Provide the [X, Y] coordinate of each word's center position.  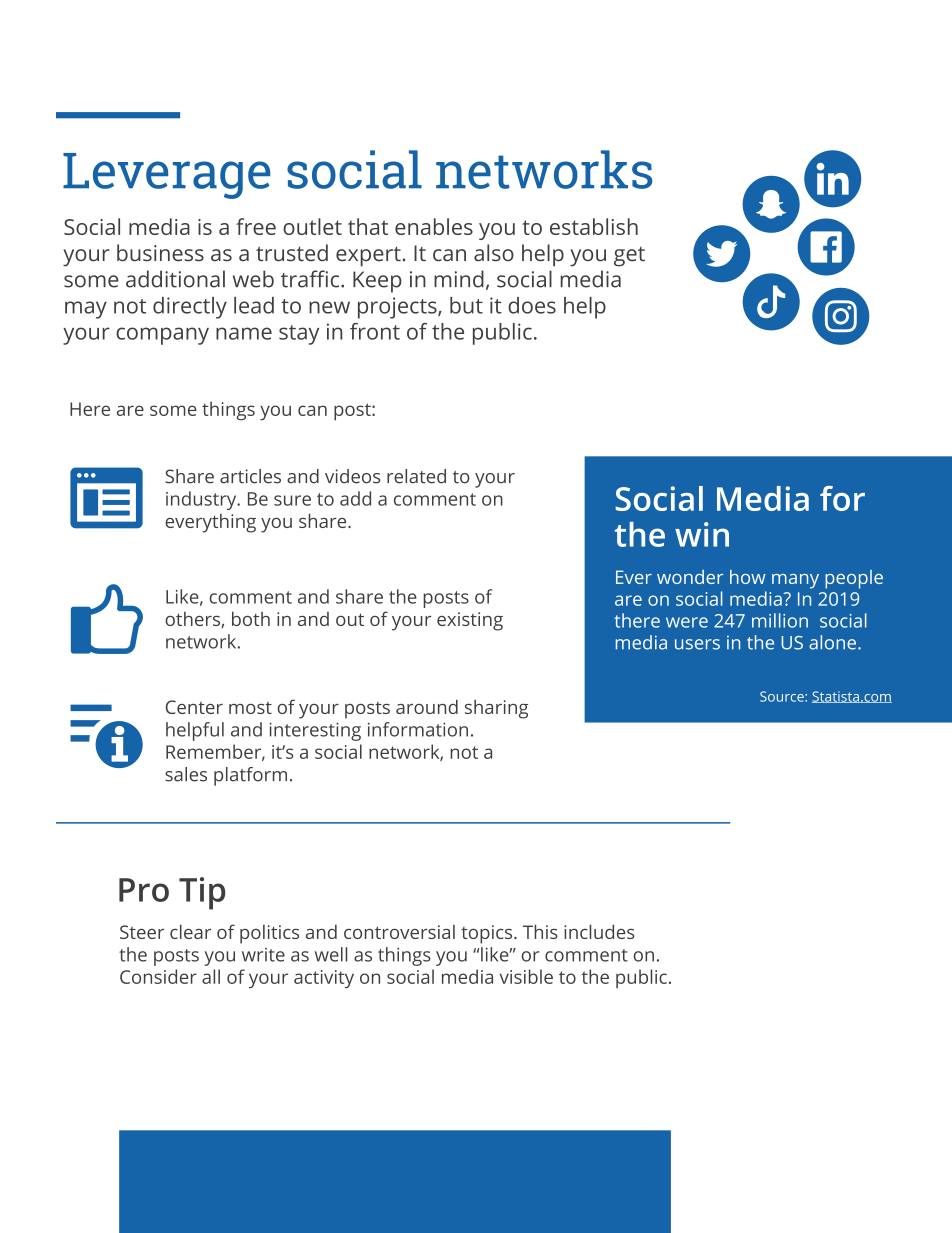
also [494, 253]
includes [599, 931]
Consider [158, 976]
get [629, 257]
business [160, 253]
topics [488, 934]
